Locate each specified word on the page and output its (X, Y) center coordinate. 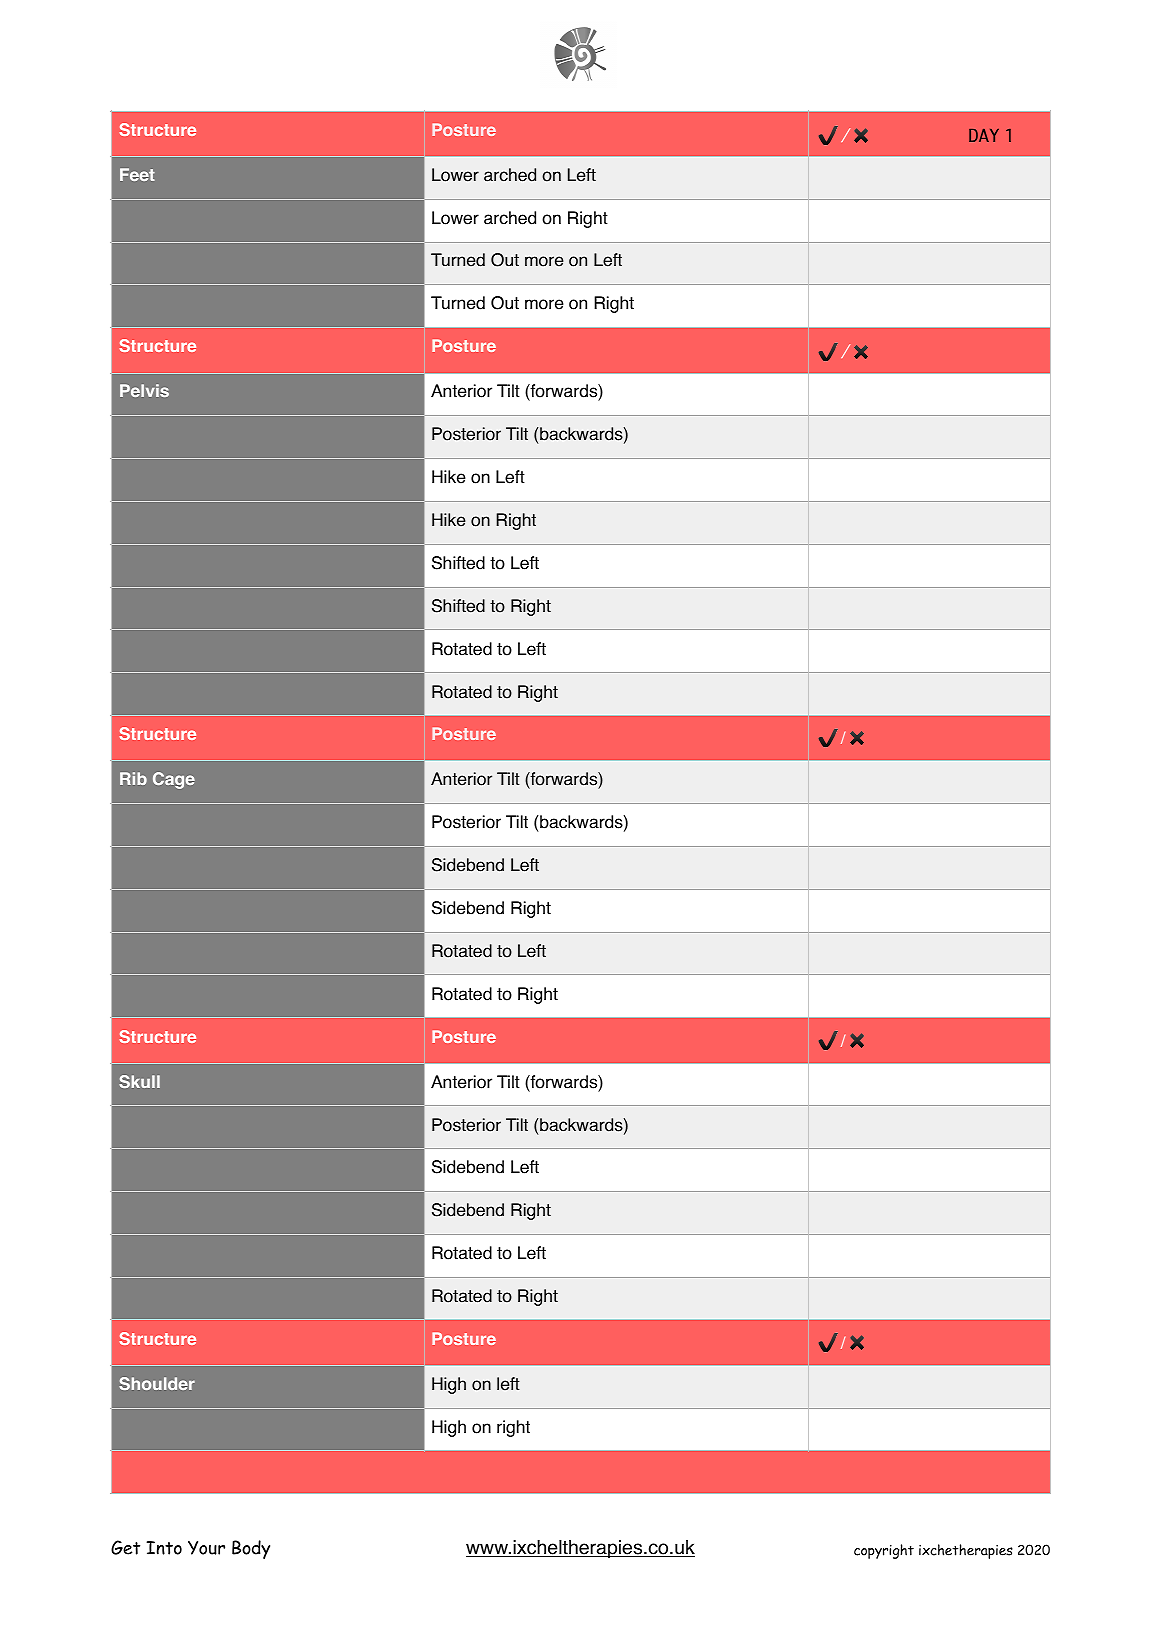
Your (206, 1548)
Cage (174, 780)
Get (125, 1547)
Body (251, 1549)
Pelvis (144, 390)
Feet (137, 174)
